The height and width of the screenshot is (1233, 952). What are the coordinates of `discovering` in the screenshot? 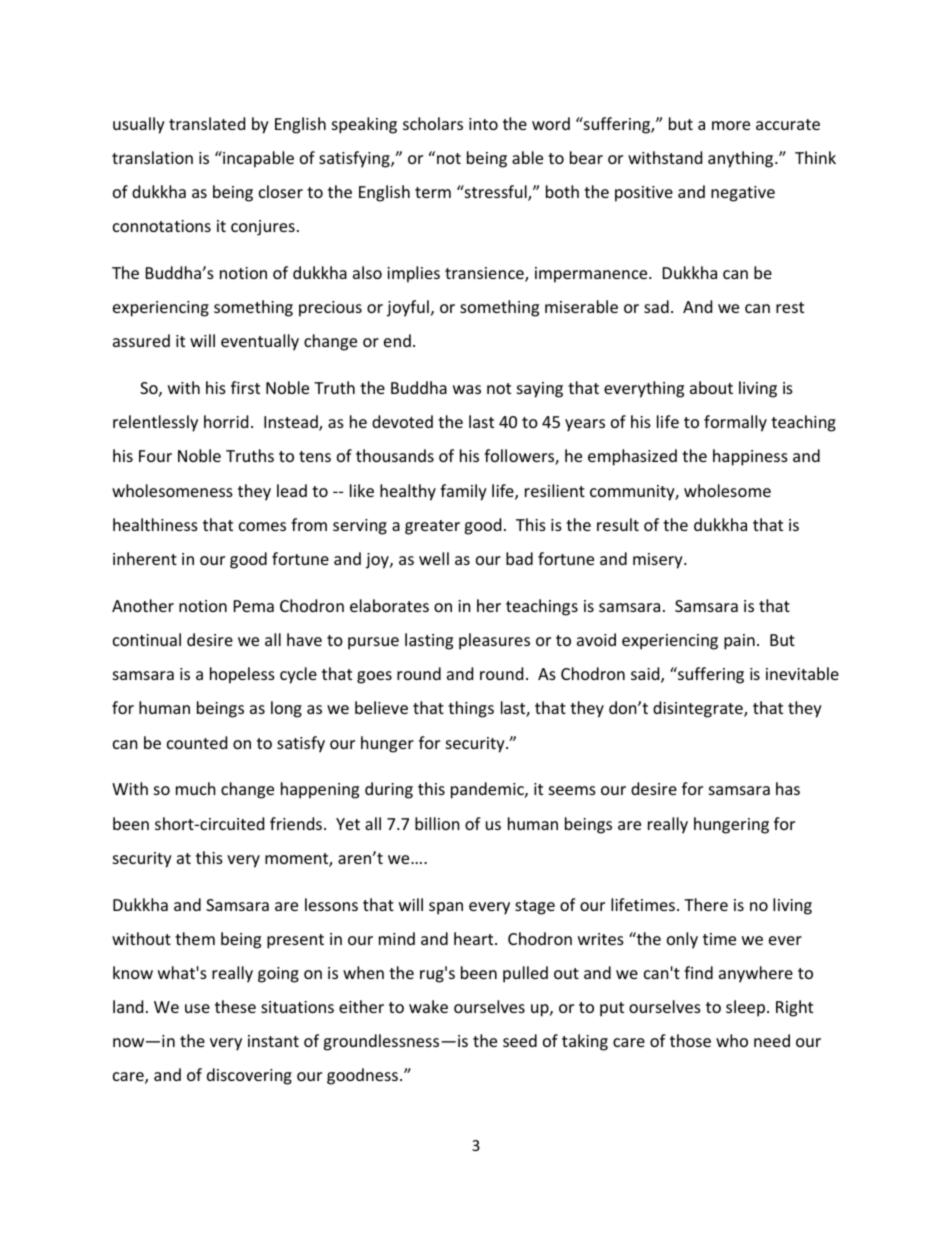 It's located at (249, 1076).
